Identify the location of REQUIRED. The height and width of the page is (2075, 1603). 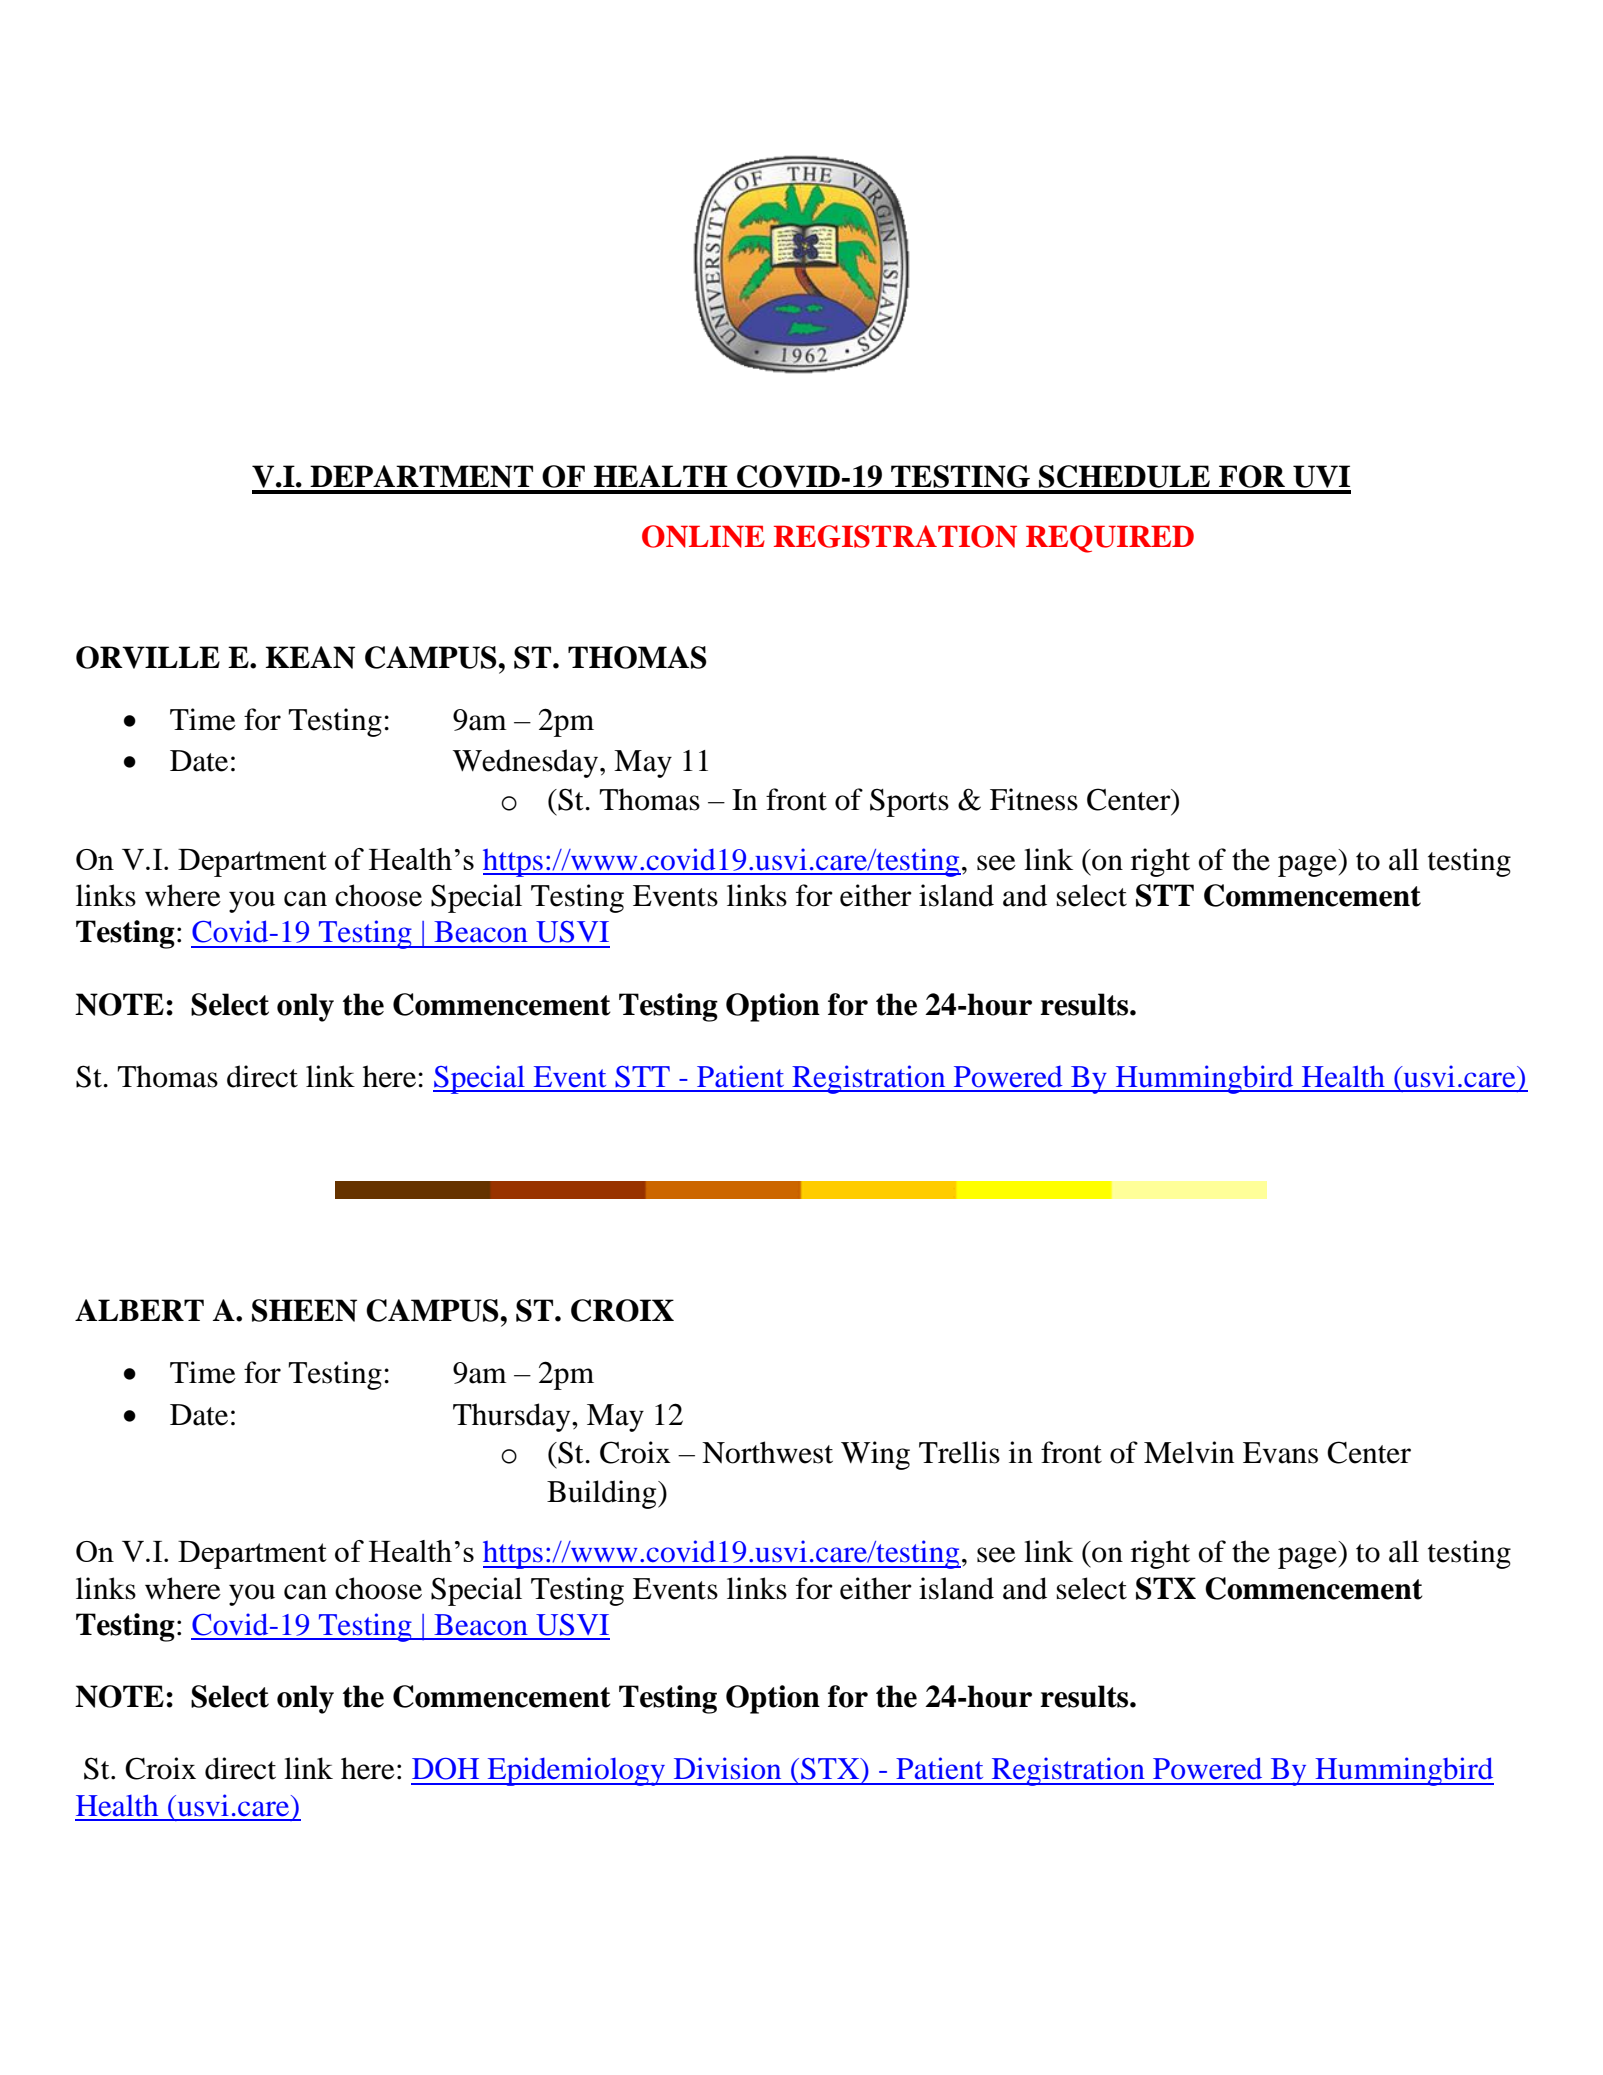
(1110, 539).
